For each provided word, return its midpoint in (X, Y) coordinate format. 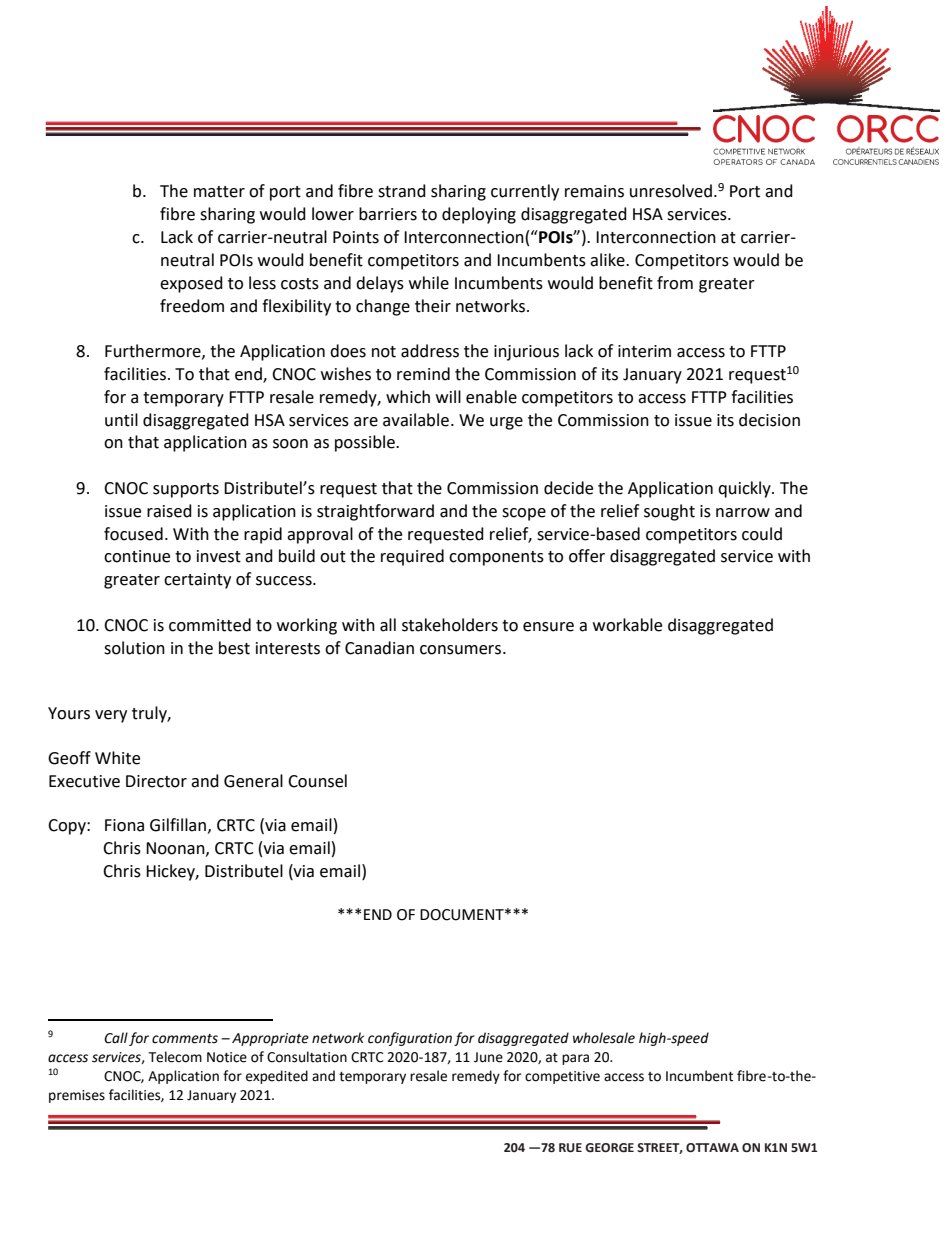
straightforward (375, 512)
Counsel (317, 781)
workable (627, 625)
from (675, 283)
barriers (388, 214)
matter (219, 192)
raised (169, 511)
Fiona (124, 825)
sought (669, 512)
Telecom (175, 1057)
